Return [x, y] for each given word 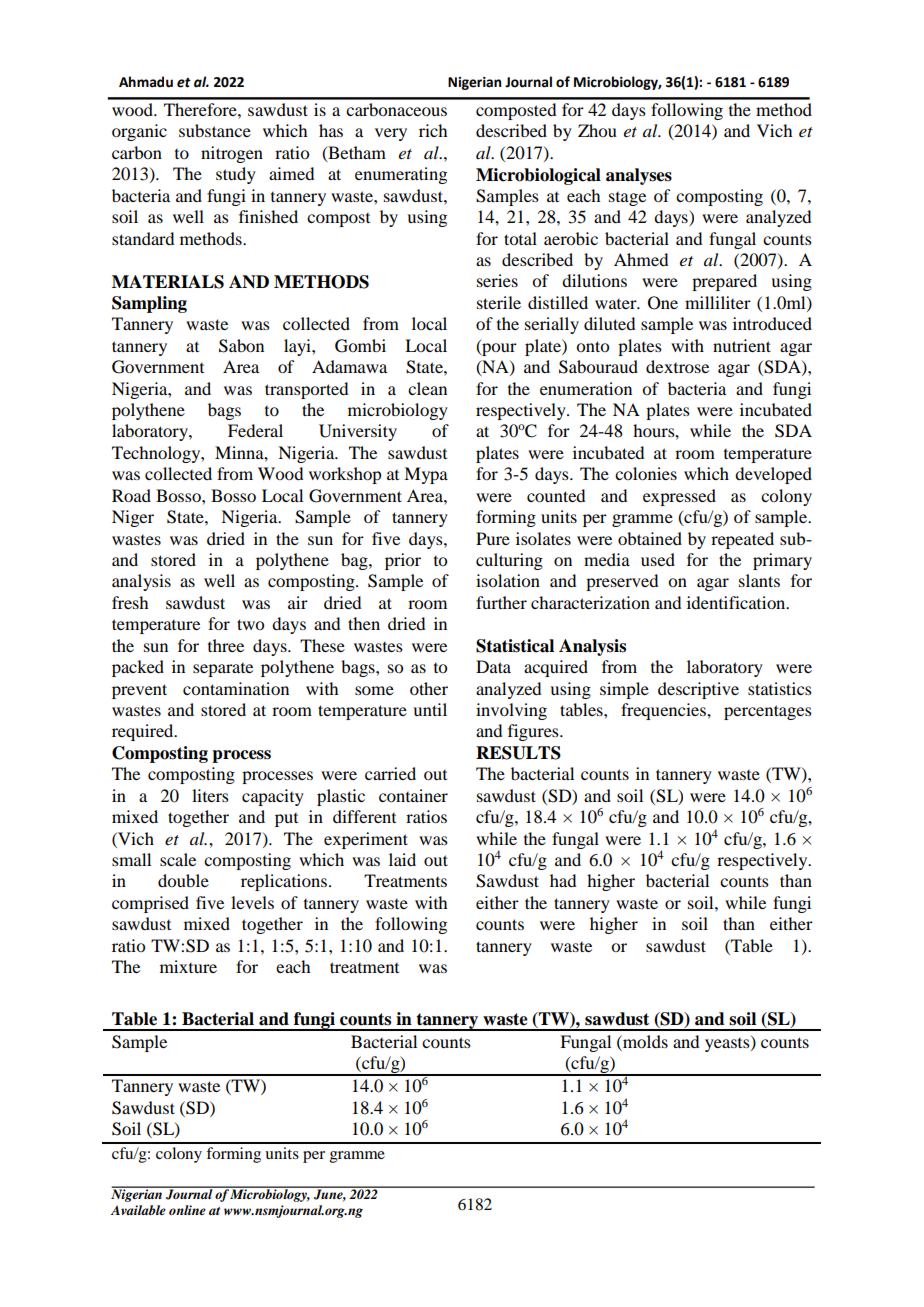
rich [433, 130]
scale [178, 859]
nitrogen [232, 154]
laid [402, 859]
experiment [366, 840]
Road [131, 495]
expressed [679, 497]
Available [138, 1210]
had [563, 880]
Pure [493, 538]
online [187, 1210]
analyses [639, 176]
